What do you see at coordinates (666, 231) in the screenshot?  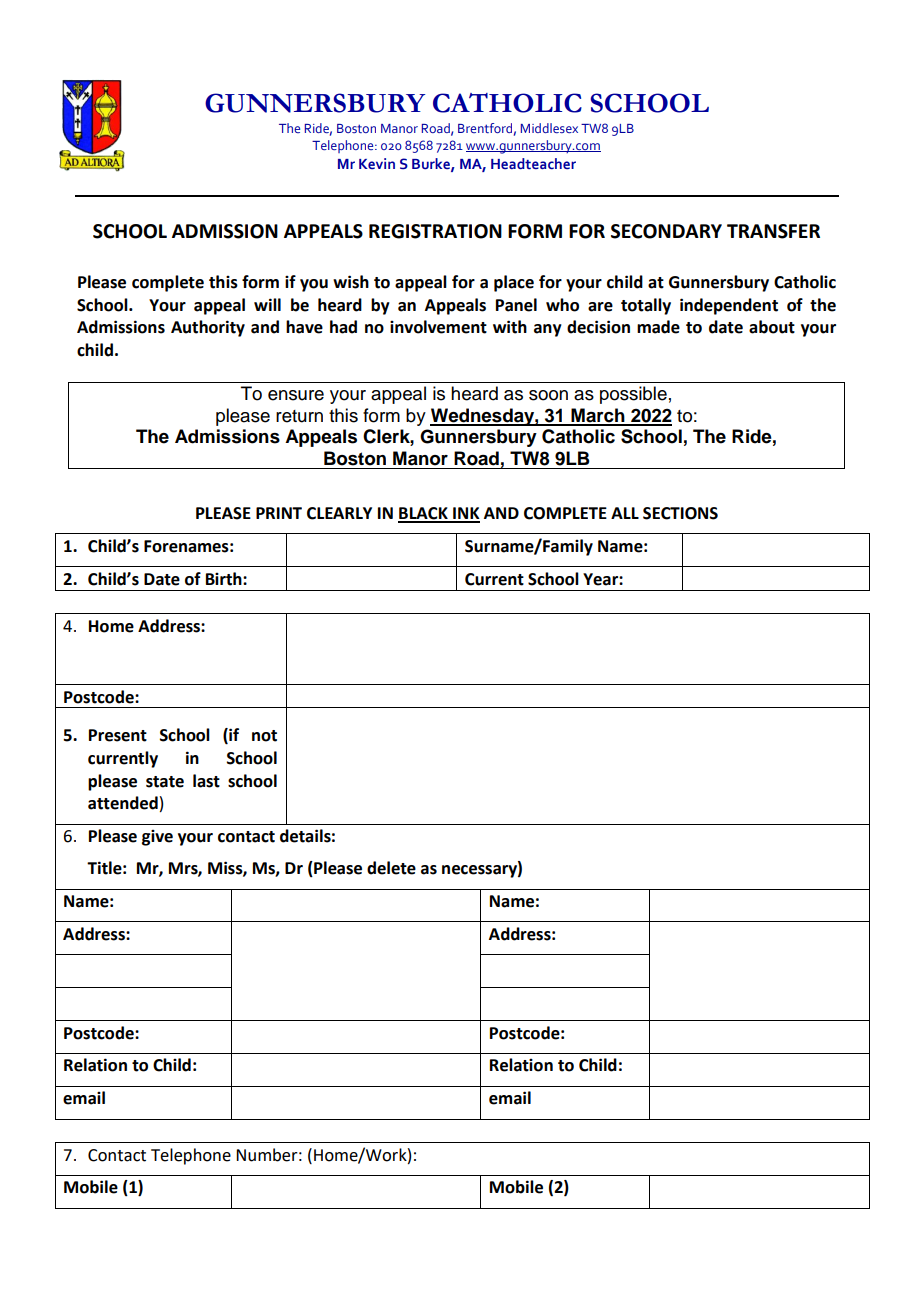 I see `SECONDARY` at bounding box center [666, 231].
